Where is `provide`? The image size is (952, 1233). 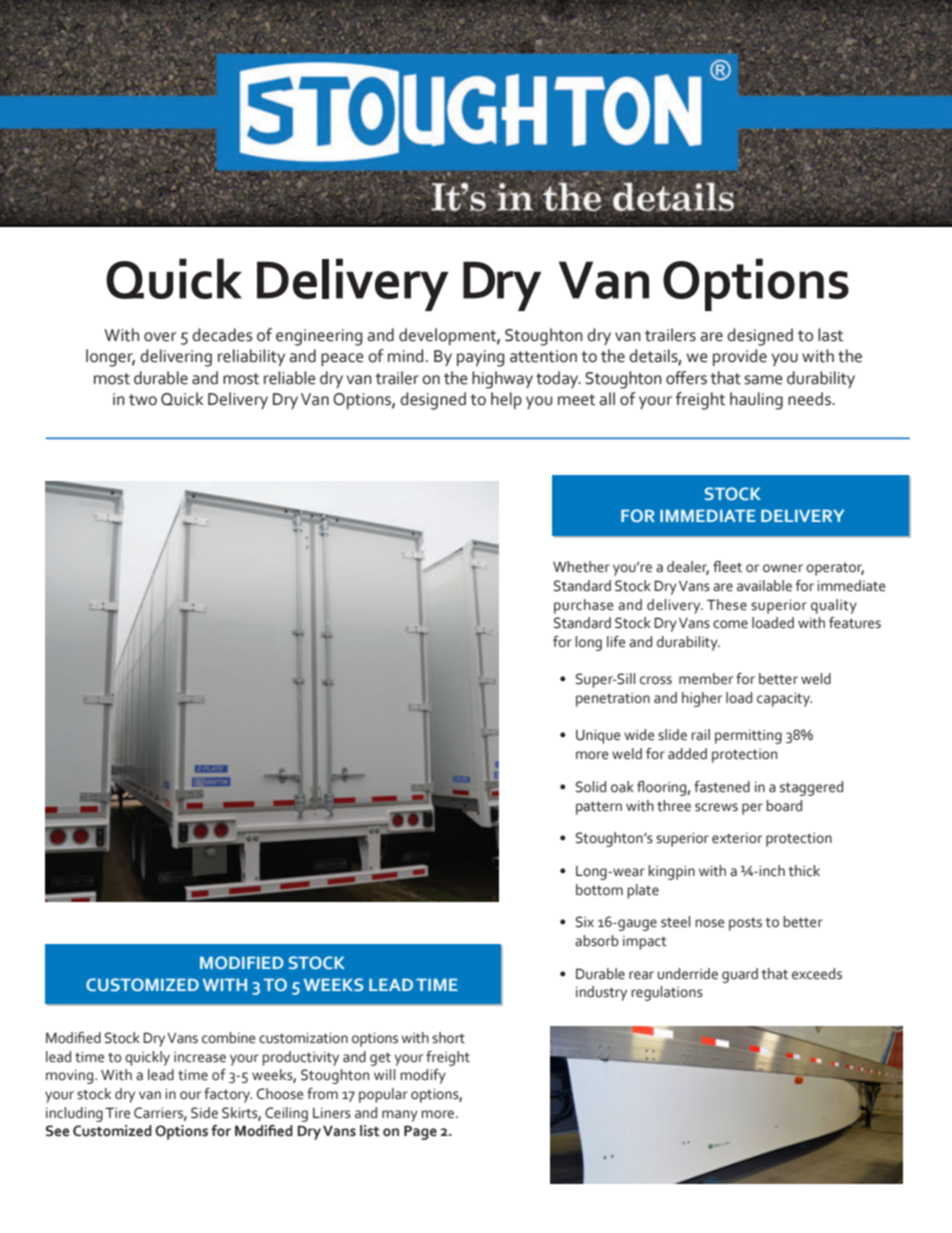
provide is located at coordinates (740, 357).
